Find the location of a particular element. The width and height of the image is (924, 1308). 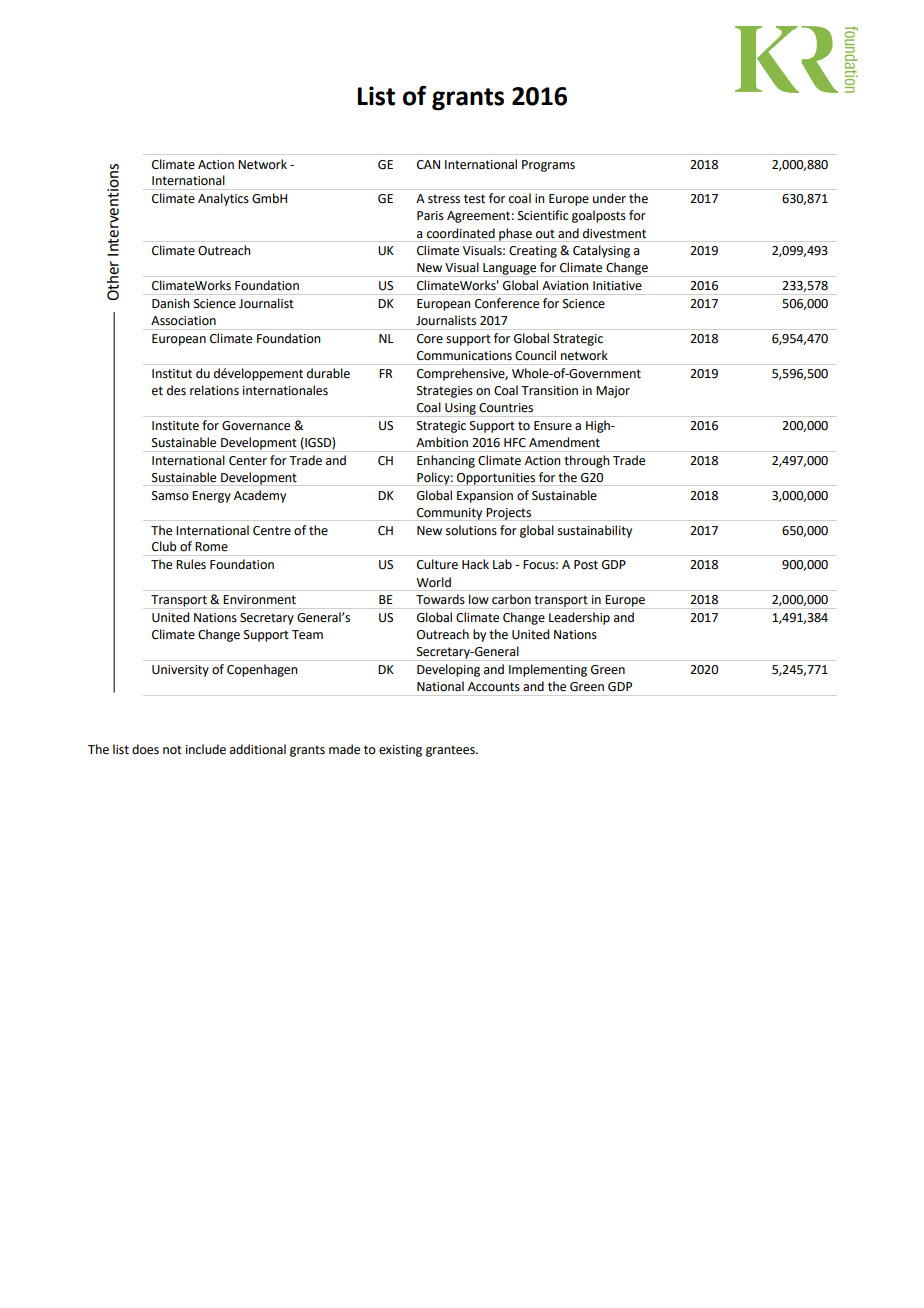

include is located at coordinates (206, 749).
